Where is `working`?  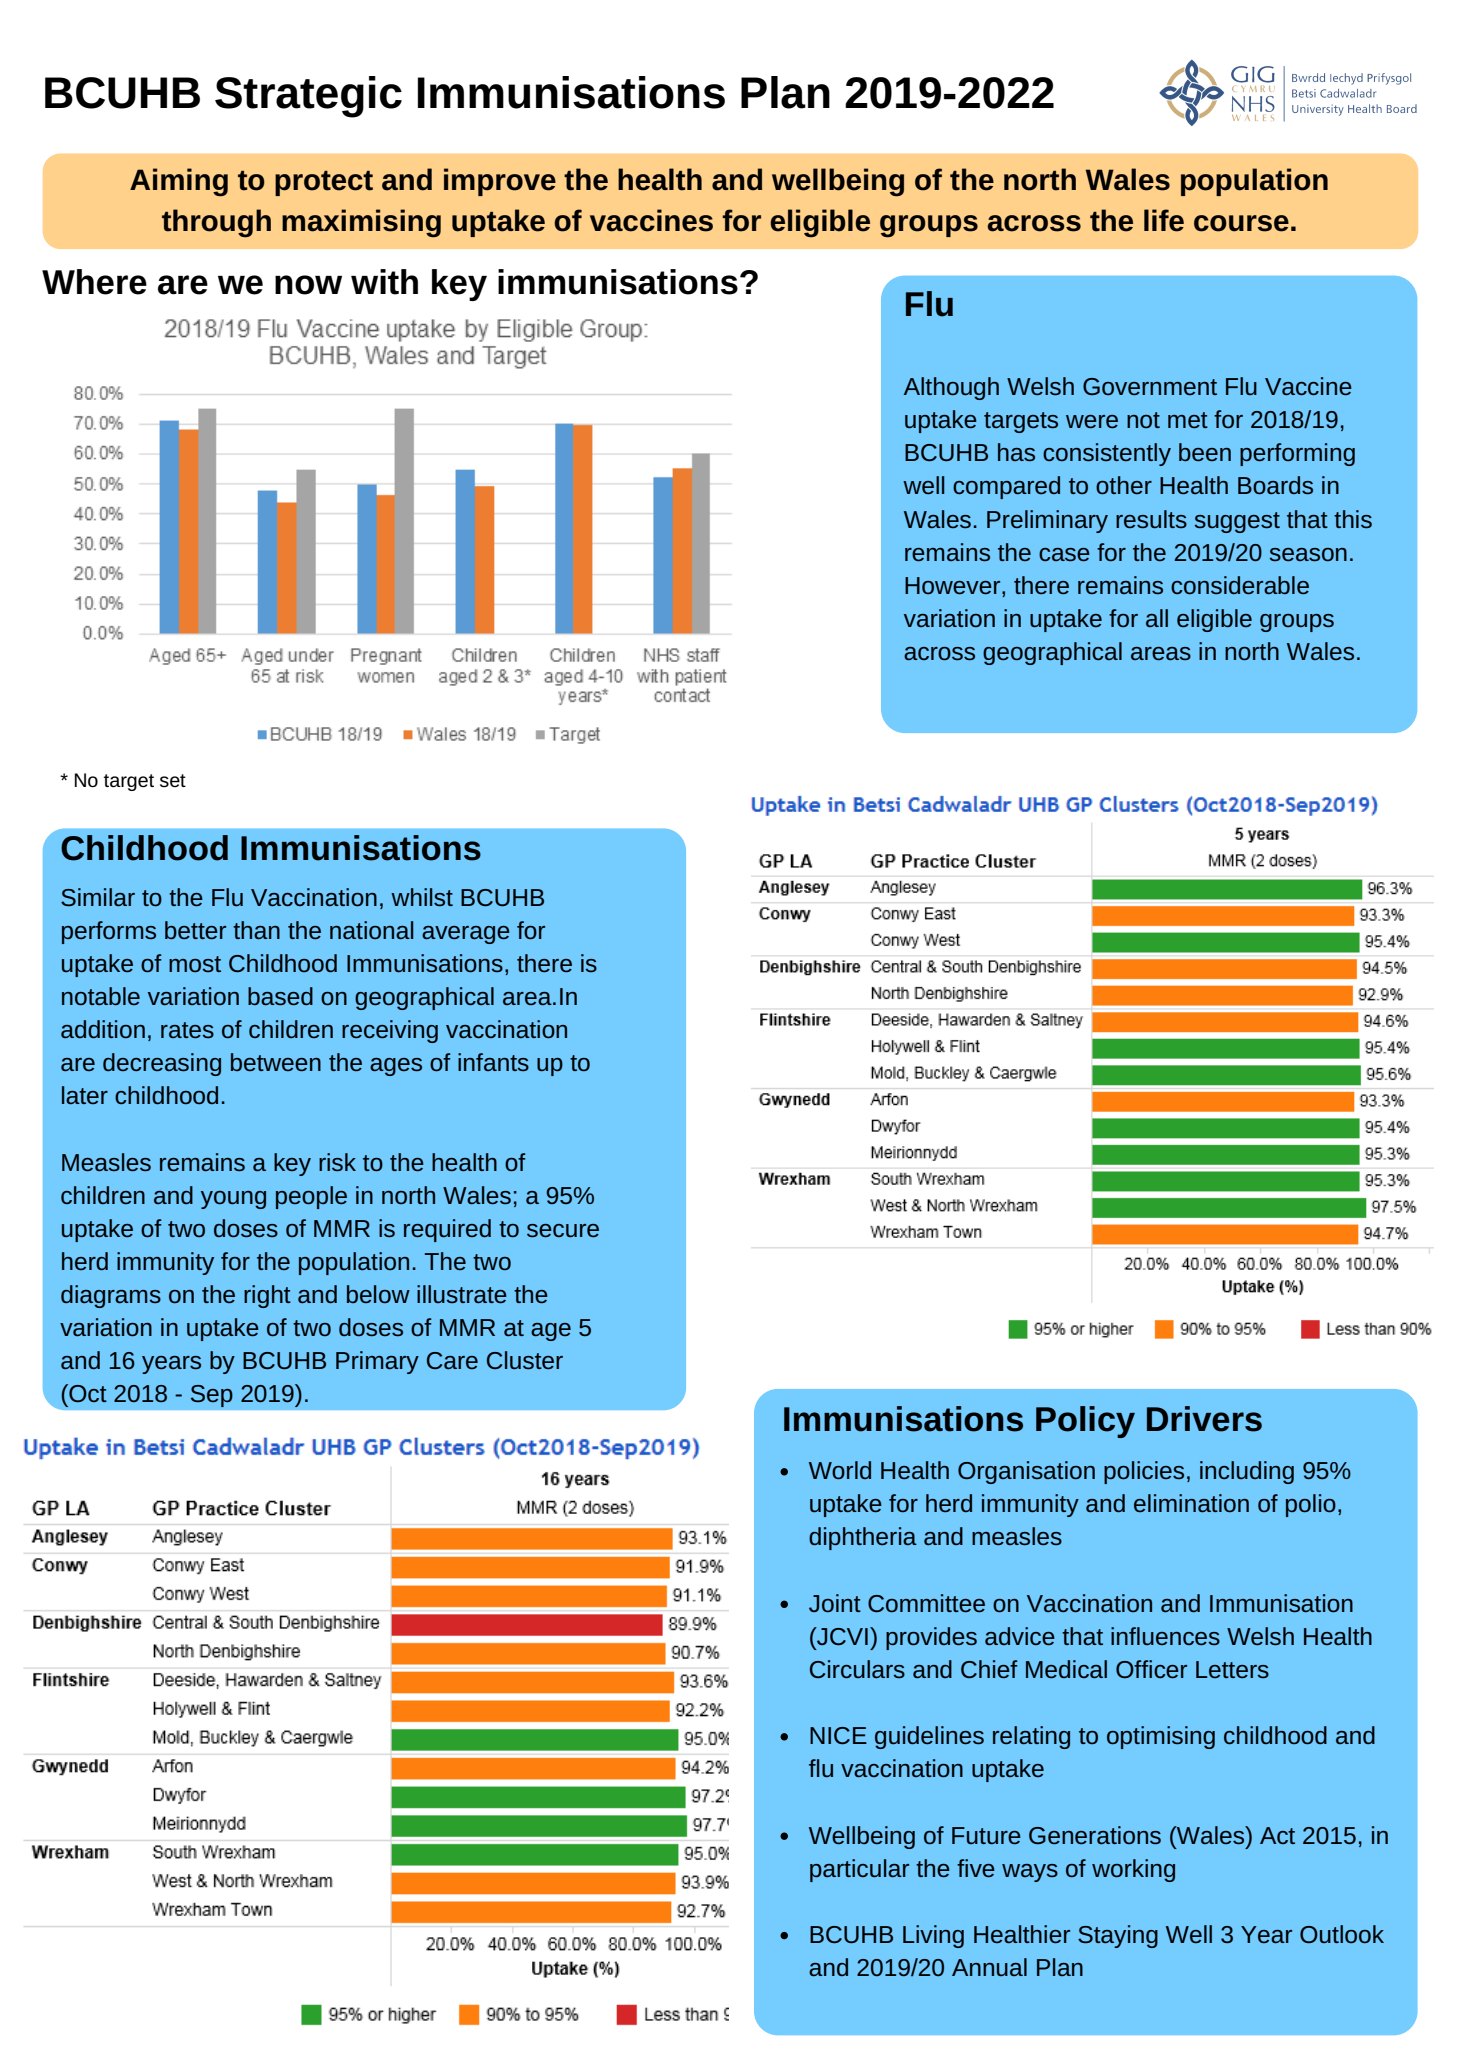 working is located at coordinates (1133, 1870).
